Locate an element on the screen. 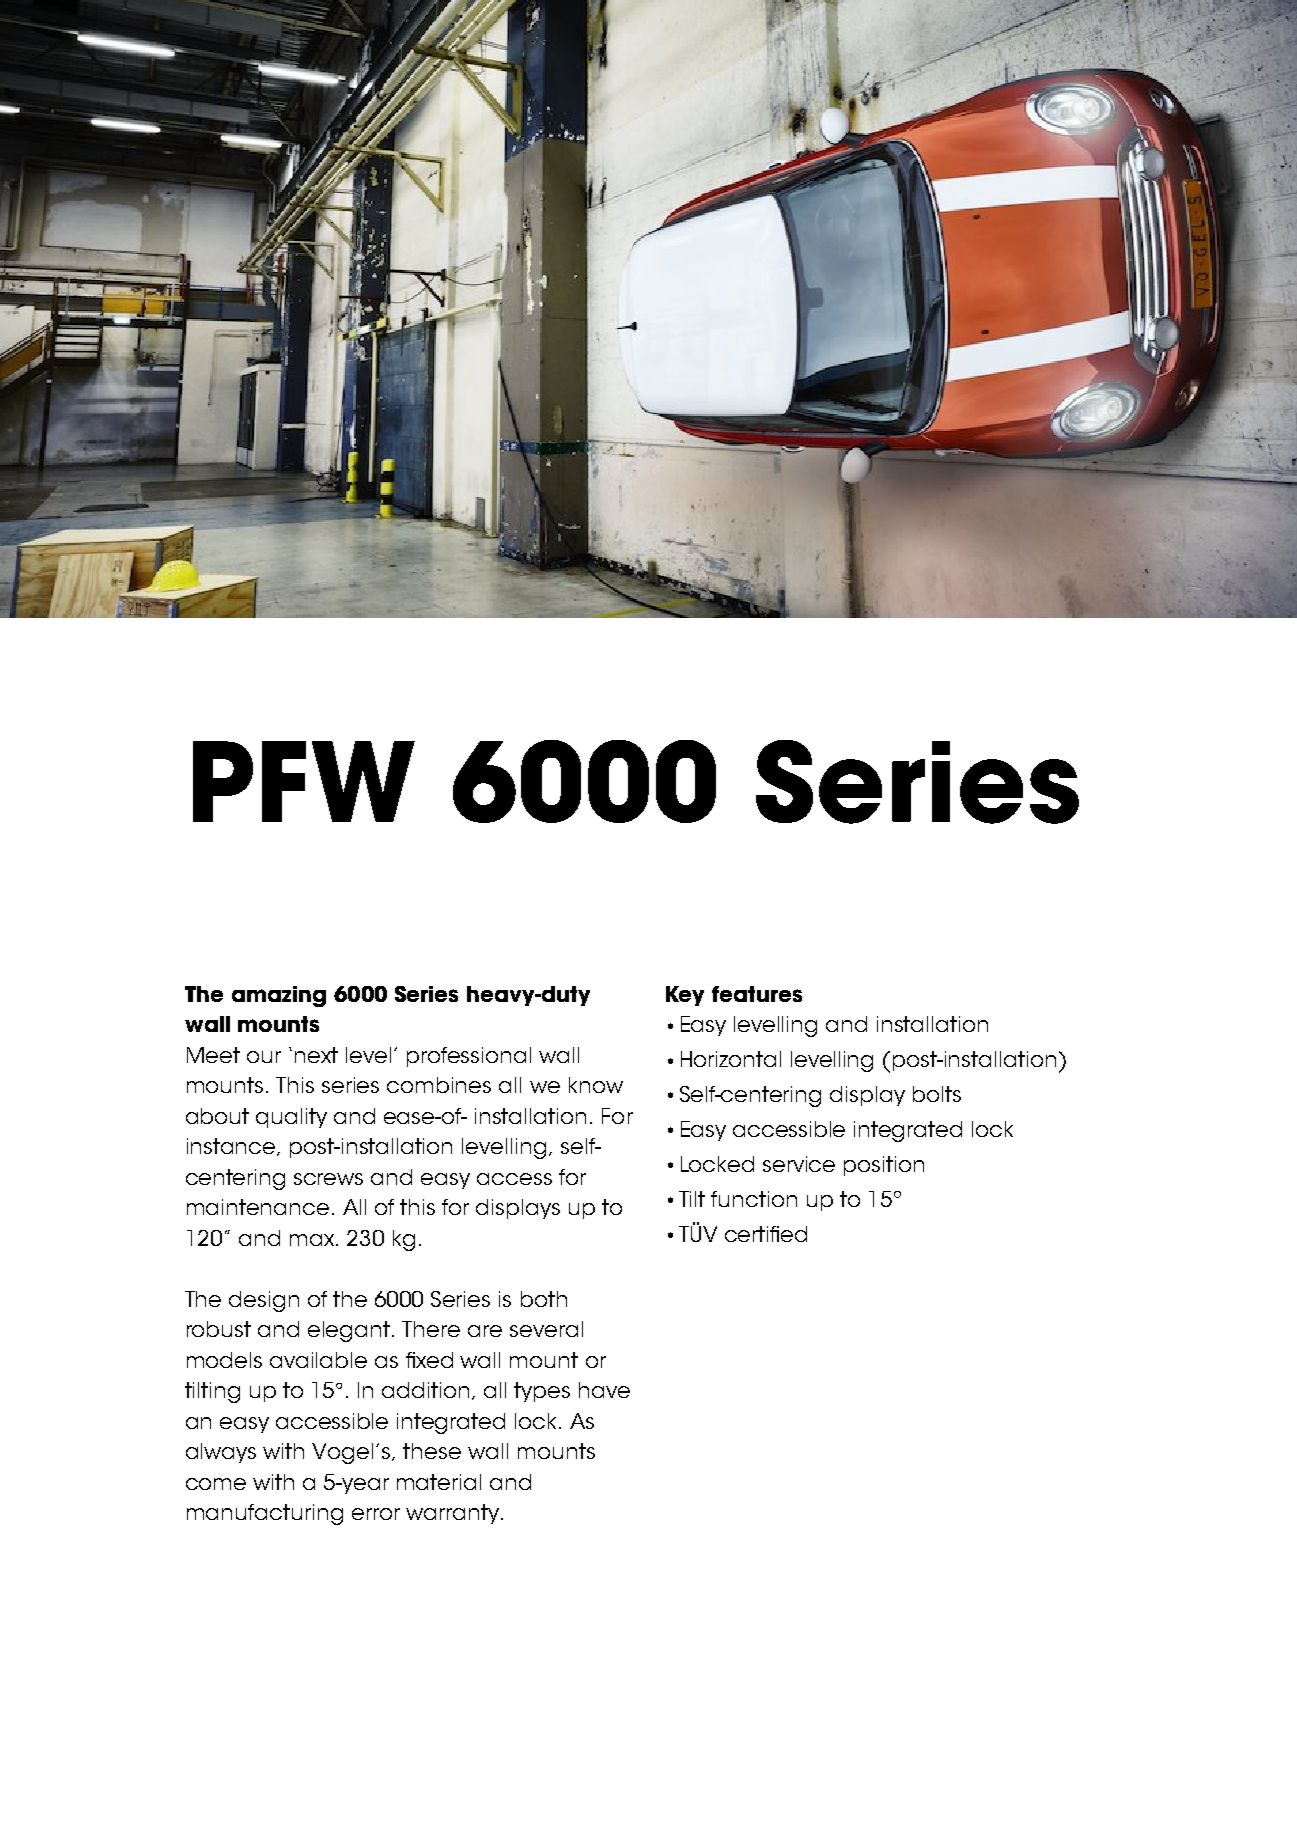 This screenshot has width=1297, height=1834. features is located at coordinates (757, 994).
